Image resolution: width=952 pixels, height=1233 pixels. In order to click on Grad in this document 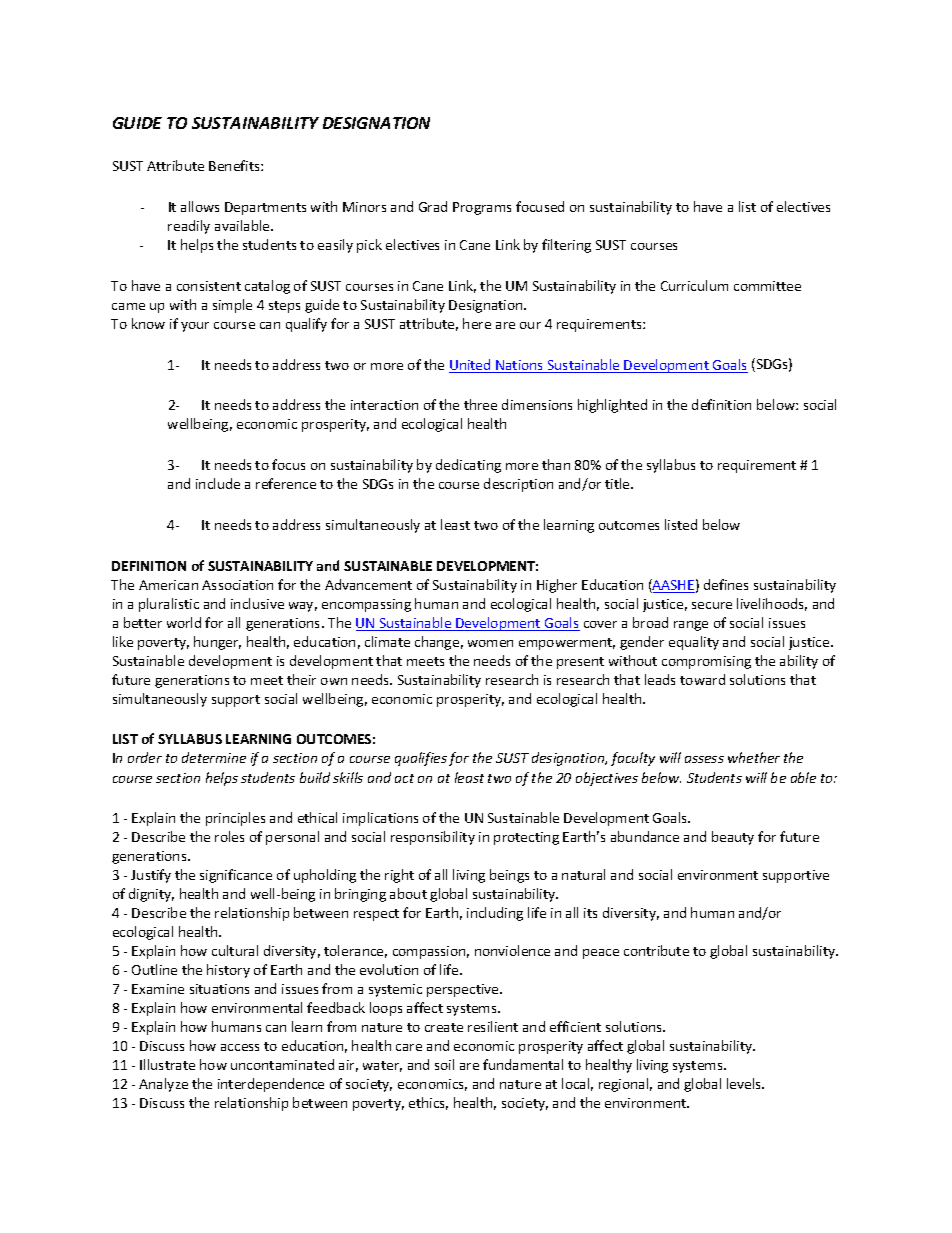, I will do `click(433, 206)`.
